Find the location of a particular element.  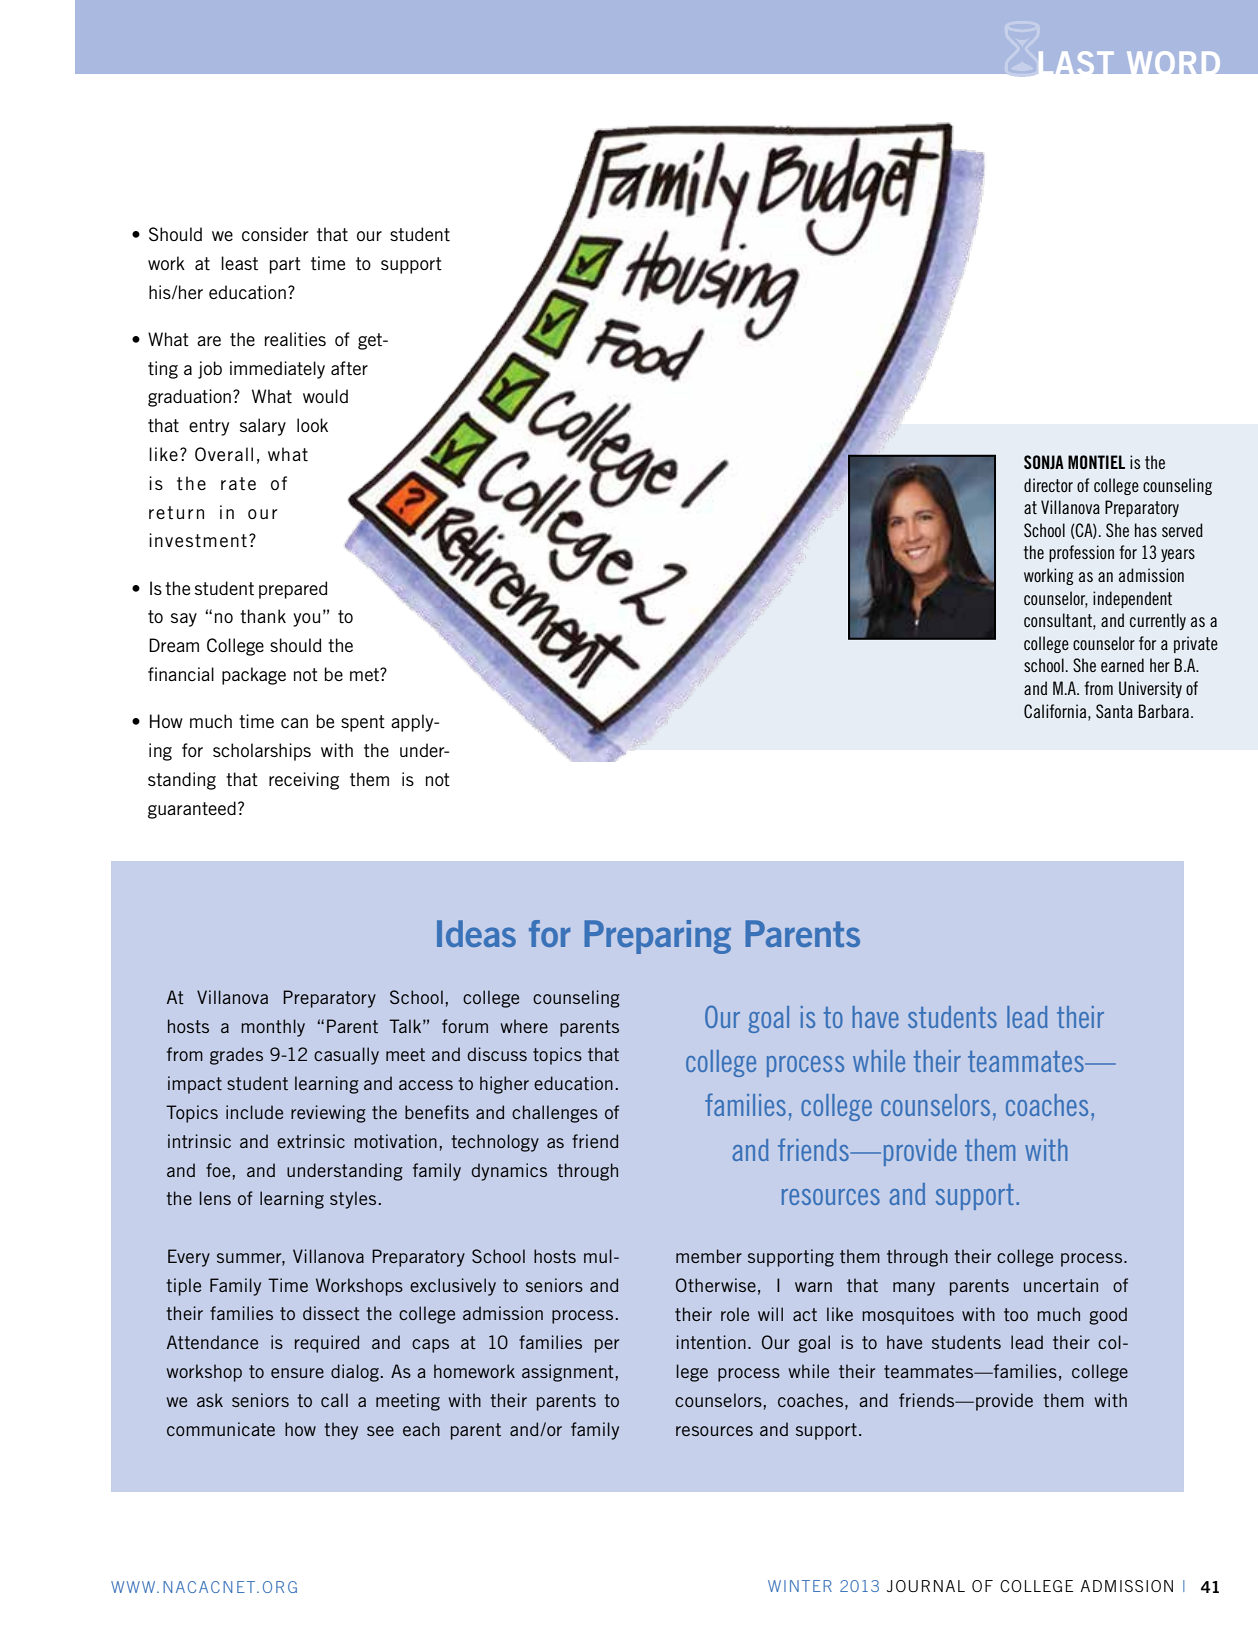

monthly is located at coordinates (273, 1028).
